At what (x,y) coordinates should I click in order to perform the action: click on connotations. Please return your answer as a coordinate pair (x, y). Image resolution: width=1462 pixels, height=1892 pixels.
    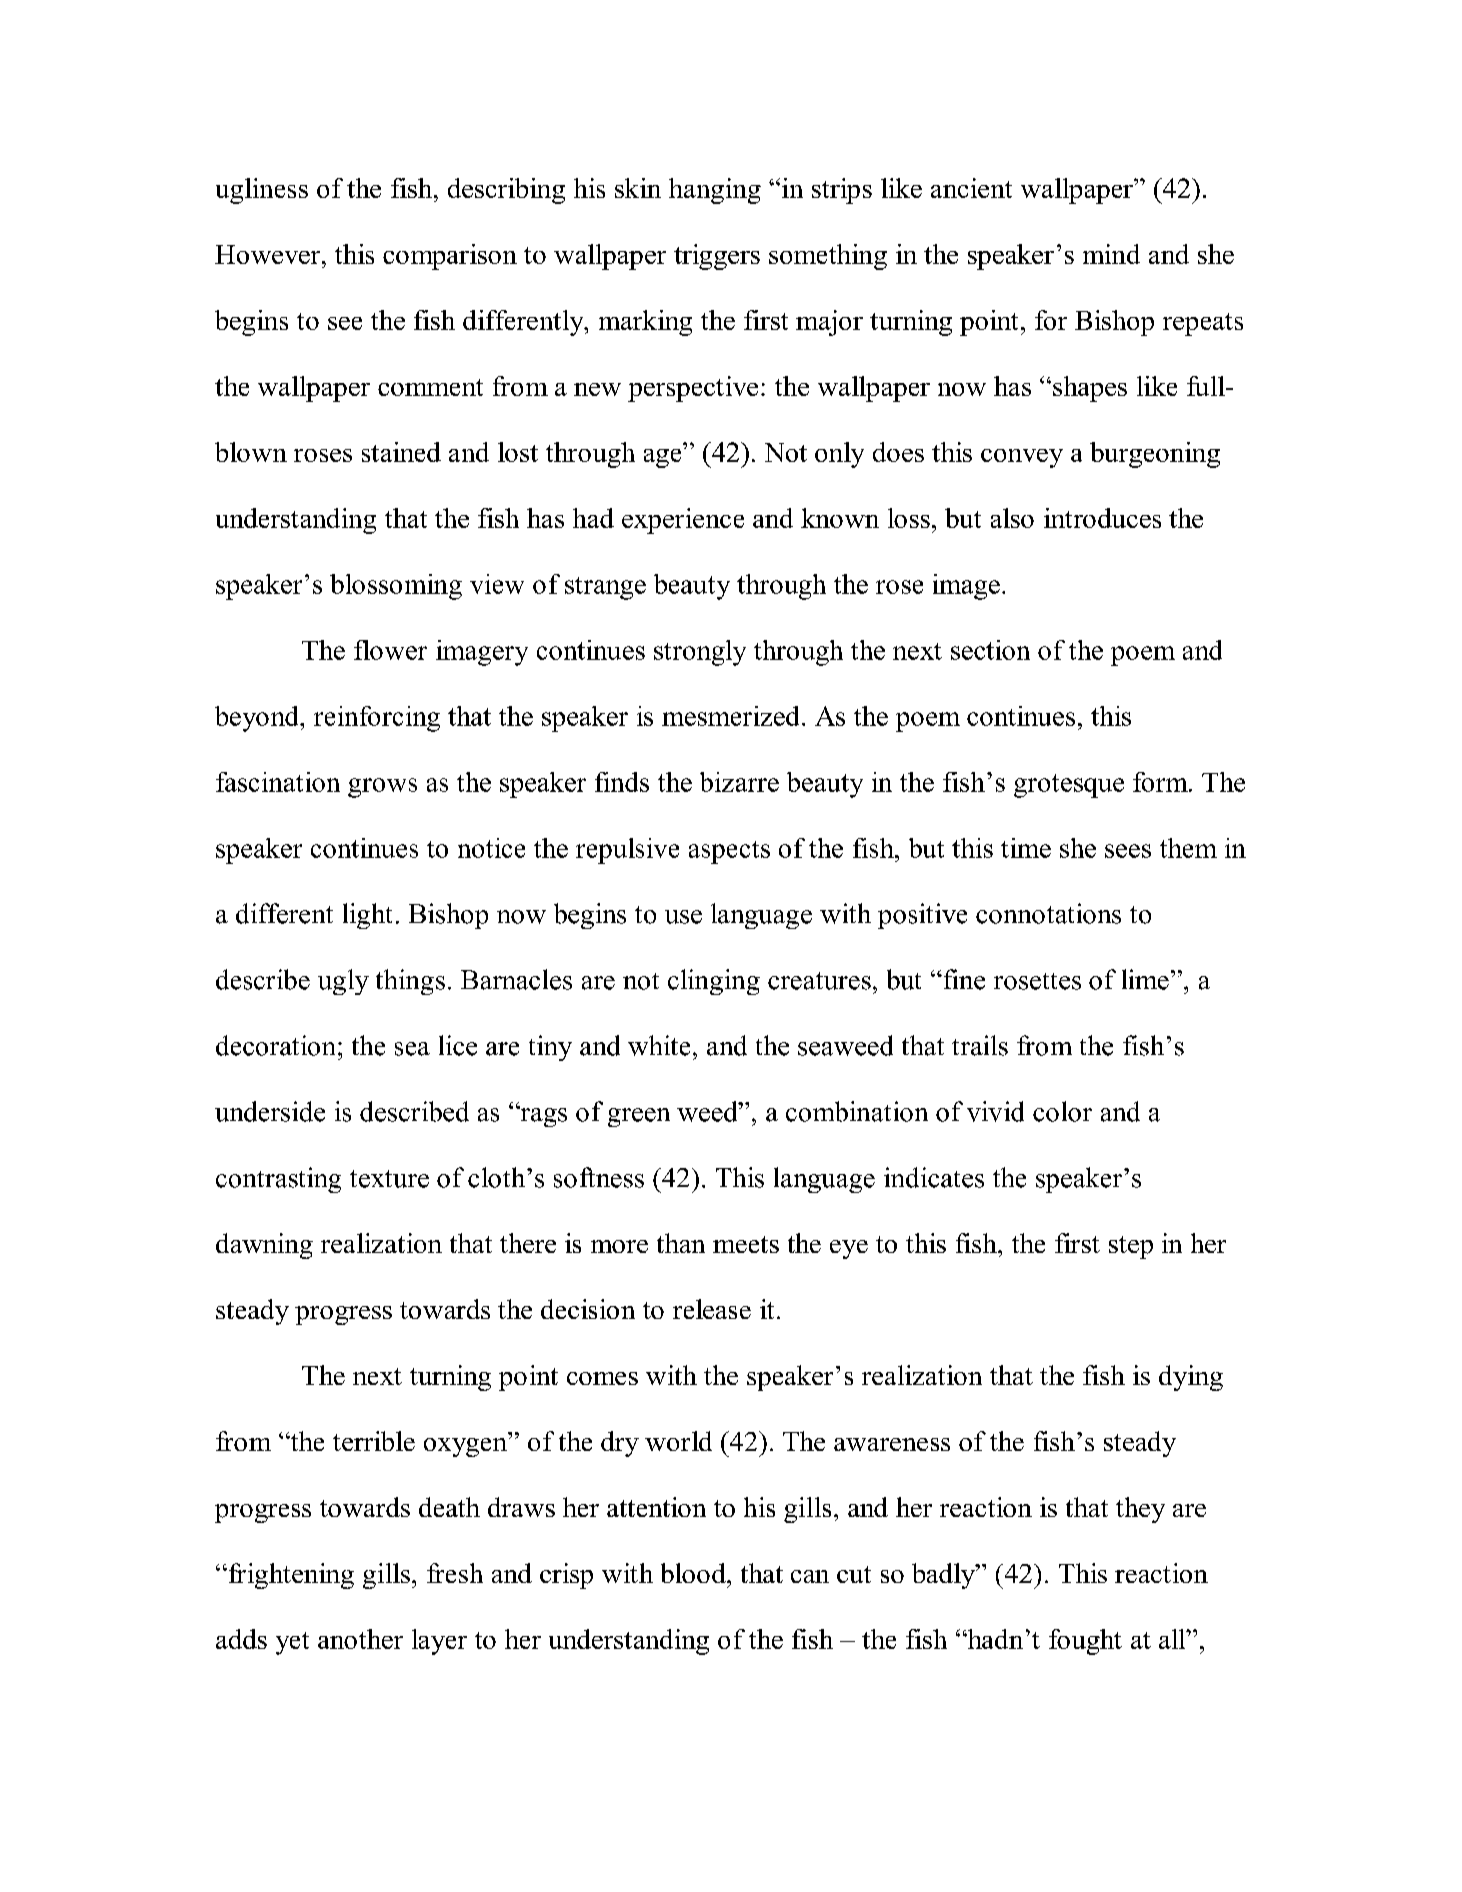
    Looking at the image, I should click on (1048, 913).
